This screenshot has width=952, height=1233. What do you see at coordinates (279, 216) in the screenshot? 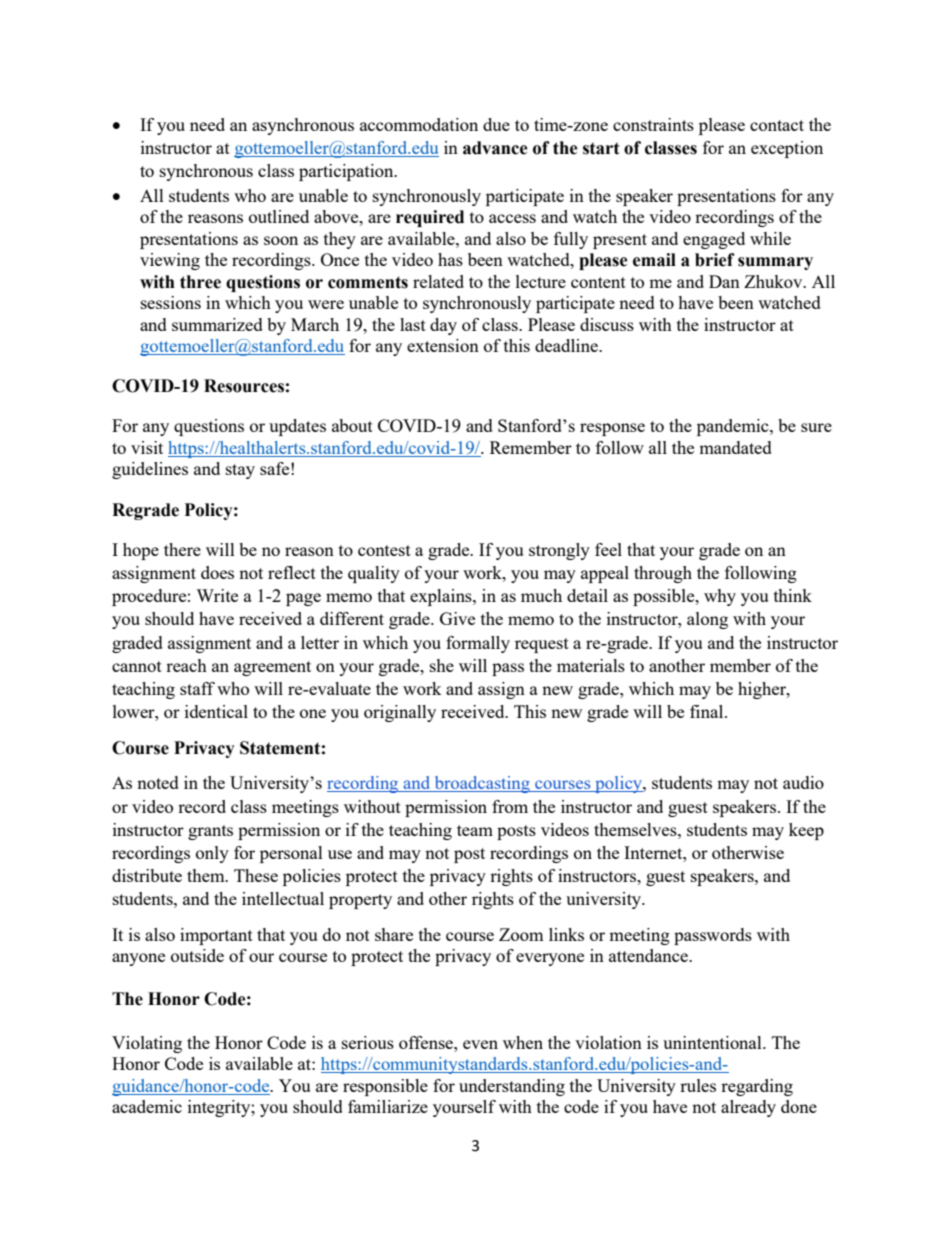
I see `outlined` at bounding box center [279, 216].
